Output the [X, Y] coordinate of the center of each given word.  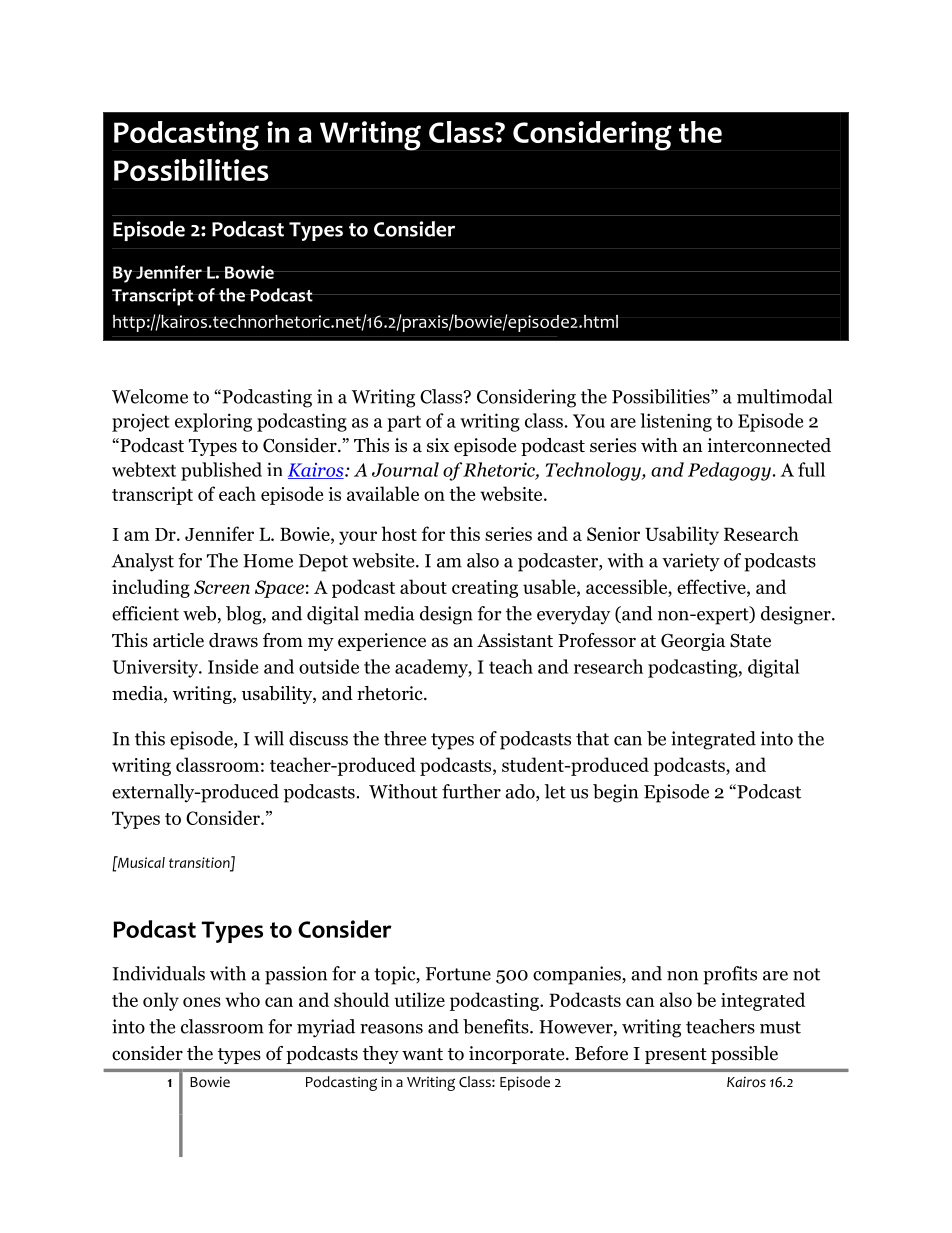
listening [676, 422]
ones [202, 1002]
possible [744, 1055]
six [438, 445]
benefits [497, 1026]
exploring [213, 422]
